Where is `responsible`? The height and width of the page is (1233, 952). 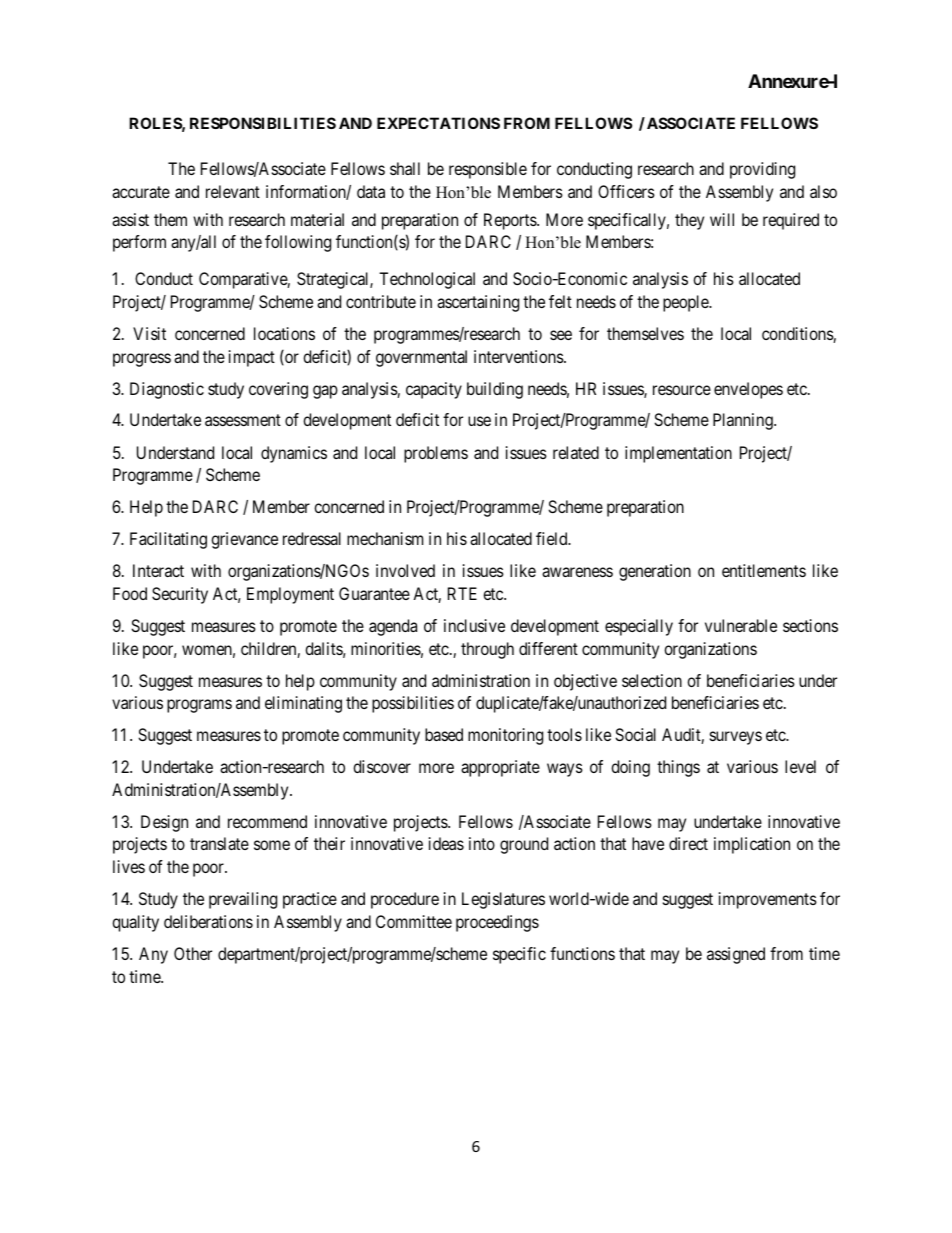 responsible is located at coordinates (488, 170).
